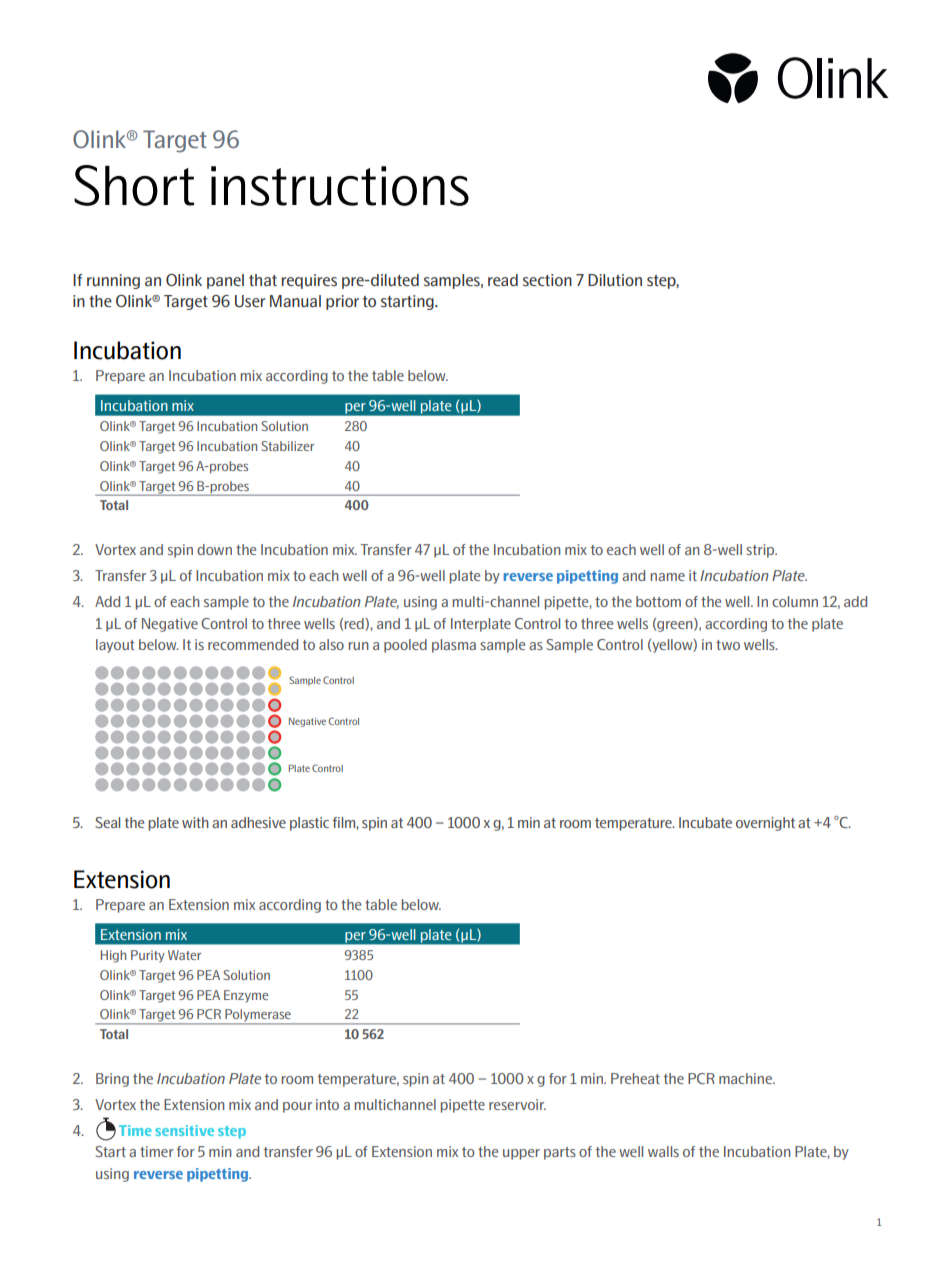 The height and width of the screenshot is (1270, 952). Describe the element at coordinates (517, 1104) in the screenshot. I see `reservoir` at that location.
